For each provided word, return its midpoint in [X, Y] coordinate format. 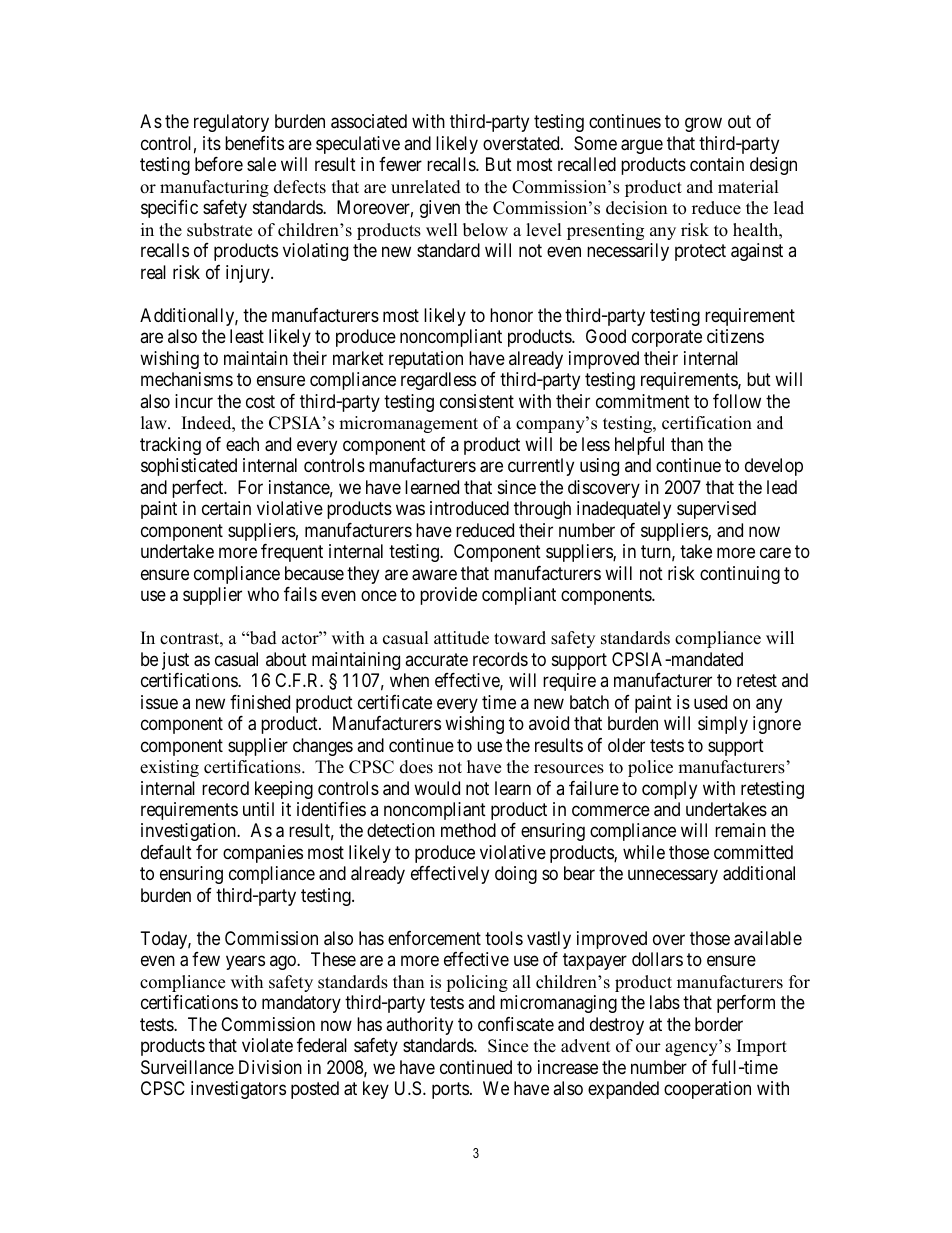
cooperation [707, 1090]
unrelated [426, 187]
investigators [238, 1090]
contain [717, 164]
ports [450, 1091]
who [263, 594]
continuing [740, 575]
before [219, 164]
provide [448, 596]
